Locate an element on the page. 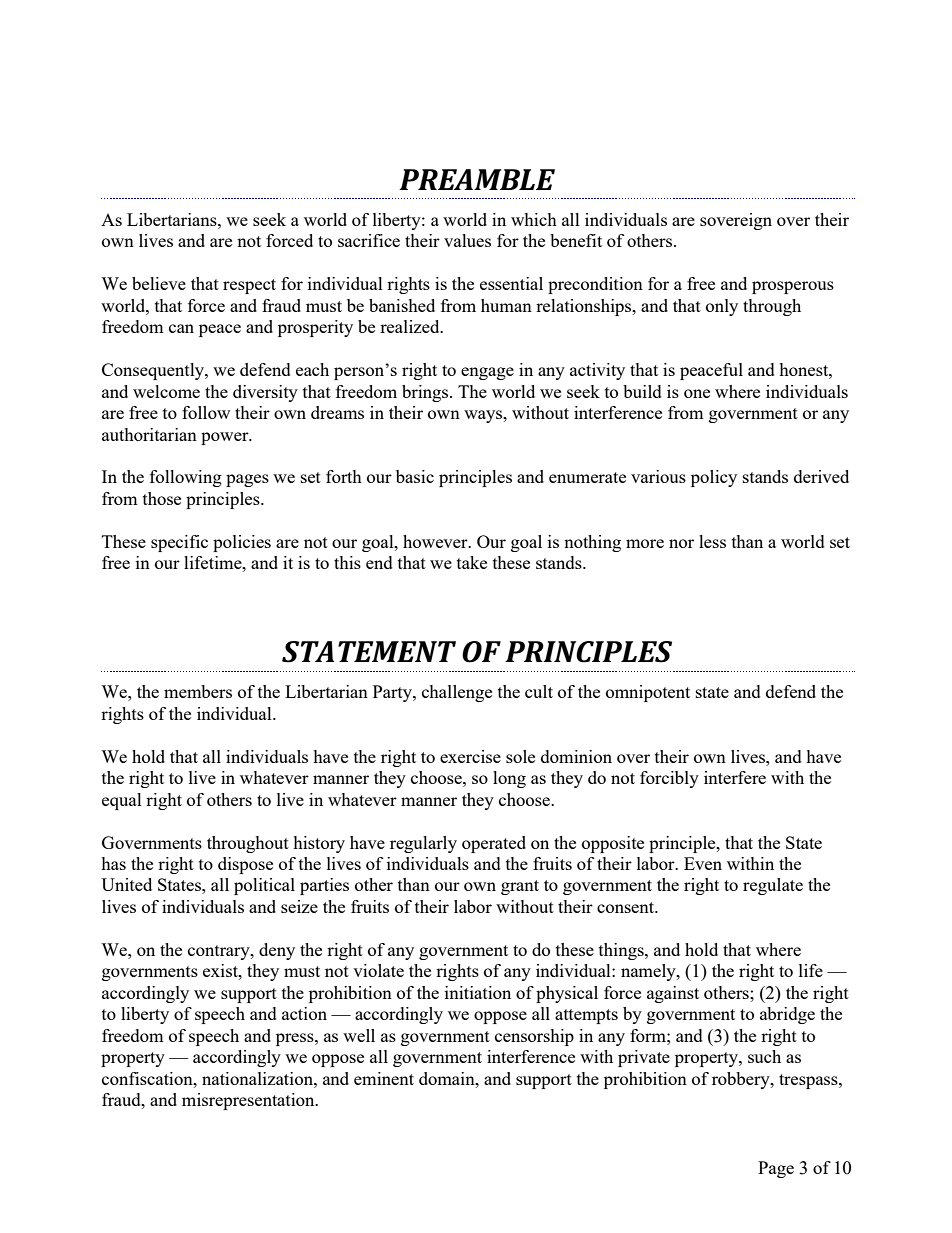  long is located at coordinates (509, 779).
